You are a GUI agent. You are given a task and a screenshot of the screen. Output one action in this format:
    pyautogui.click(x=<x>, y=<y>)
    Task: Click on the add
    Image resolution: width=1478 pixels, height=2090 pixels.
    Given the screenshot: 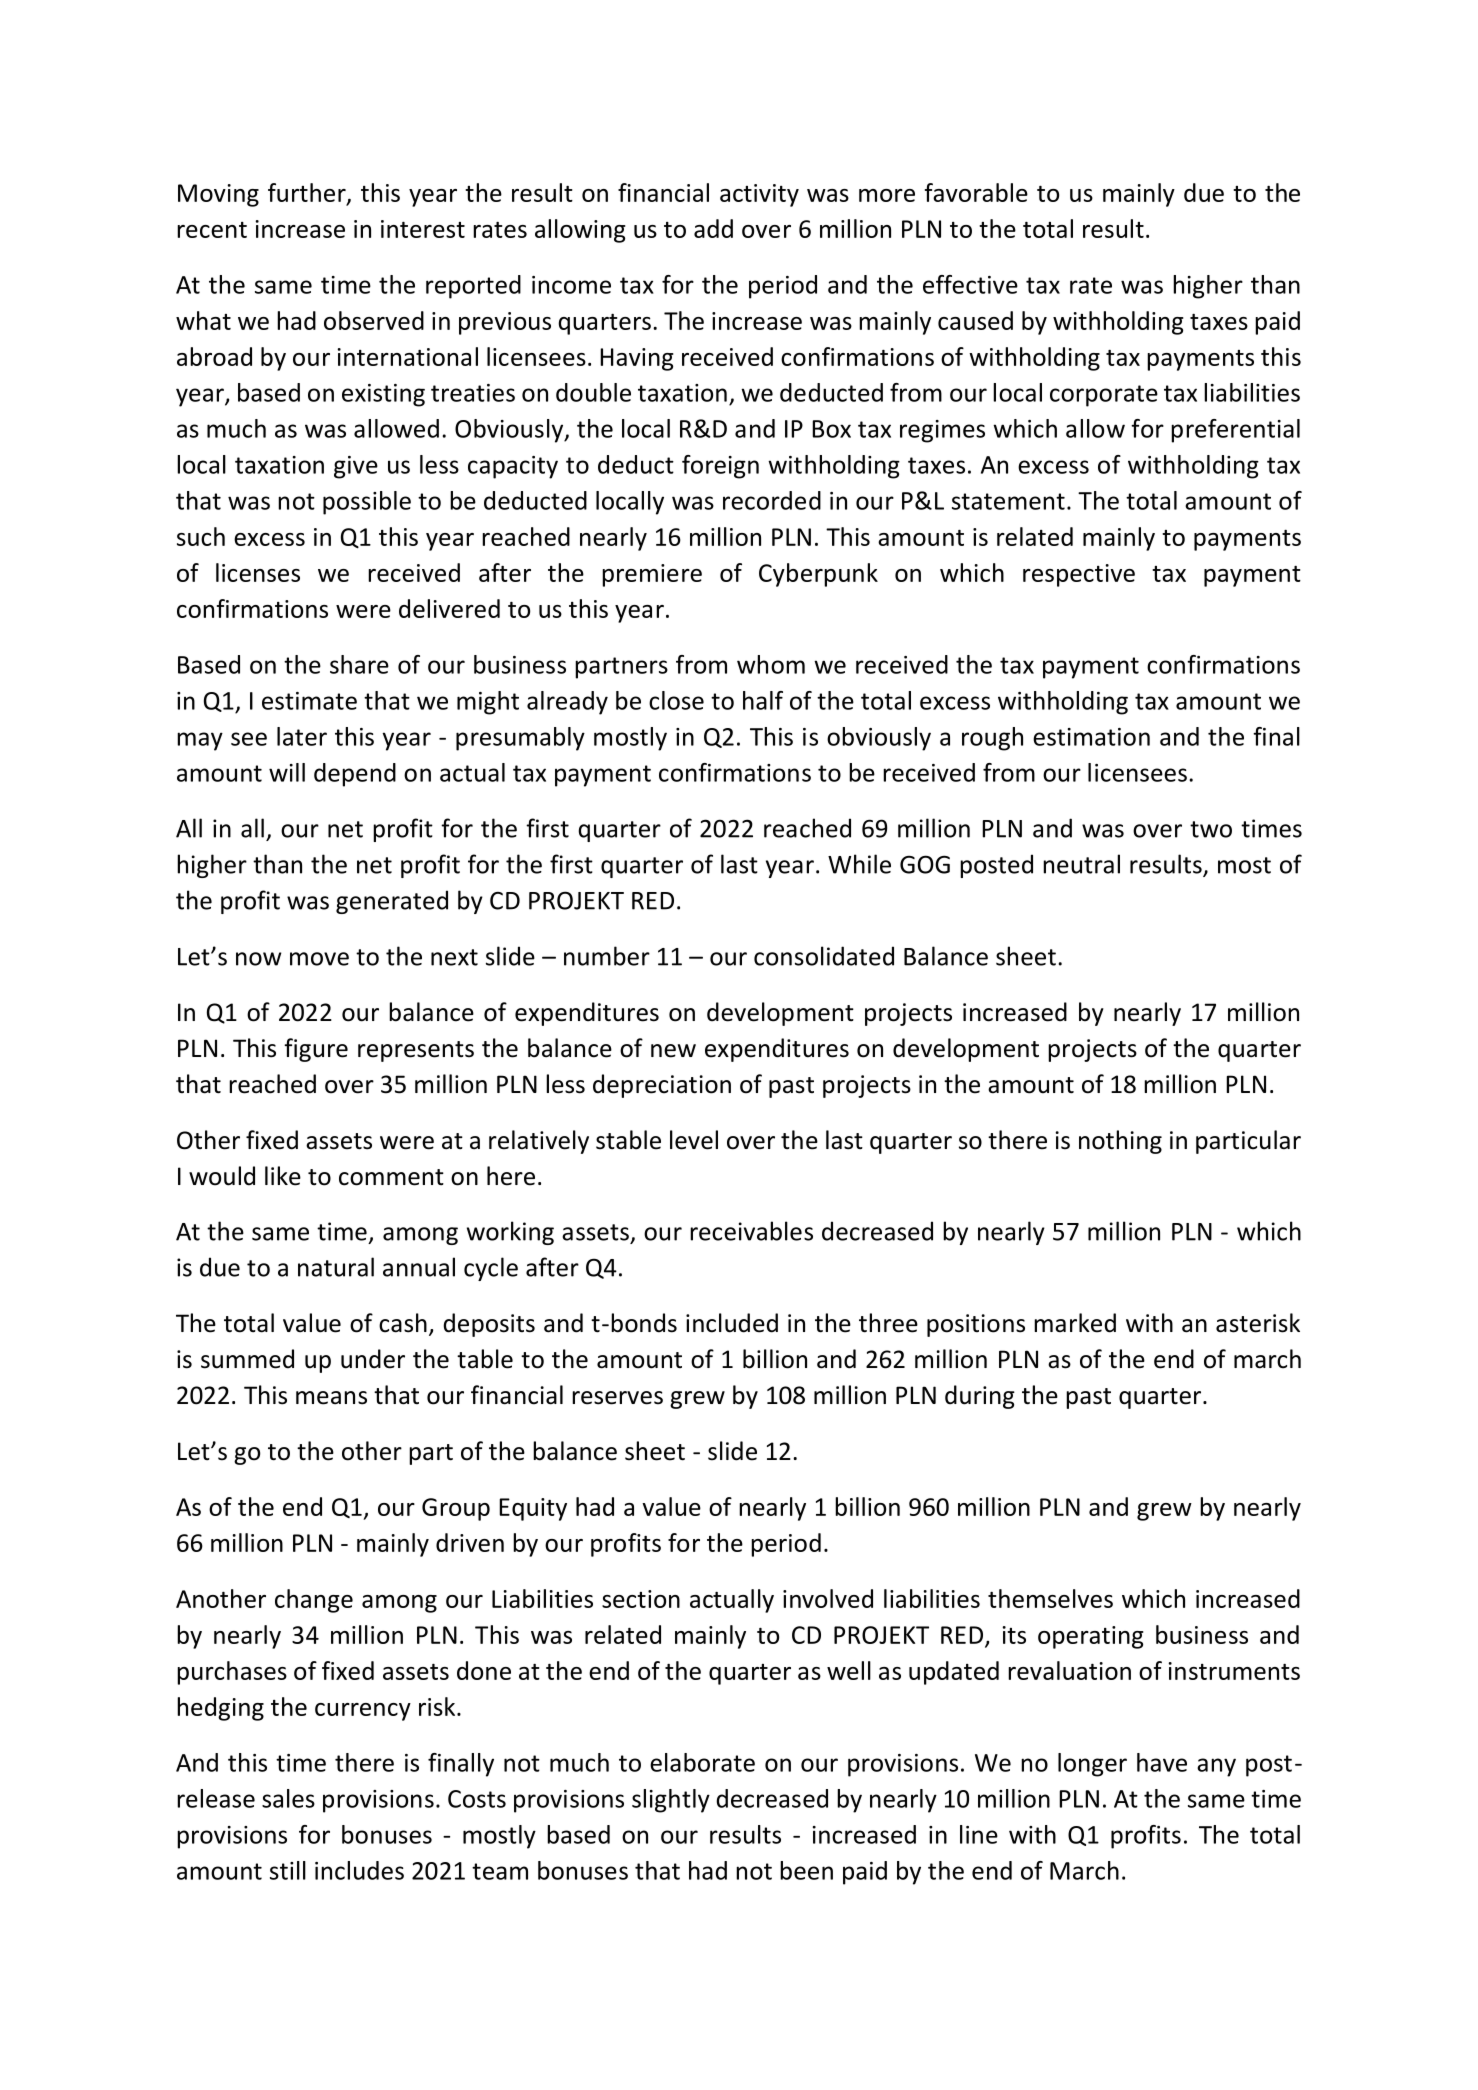 What is the action you would take?
    pyautogui.click(x=713, y=228)
